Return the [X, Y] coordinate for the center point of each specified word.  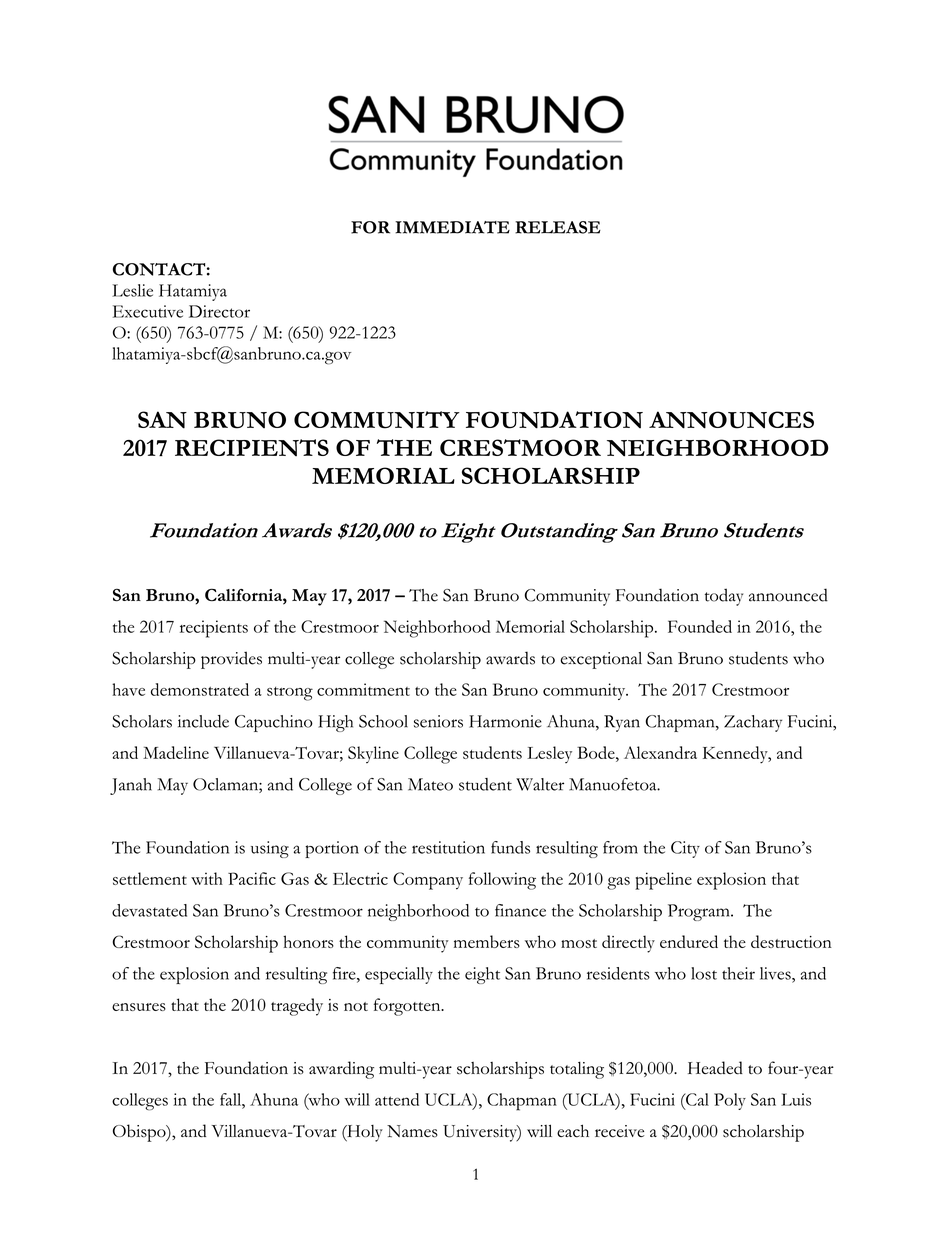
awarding [341, 1070]
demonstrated [200, 689]
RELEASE [558, 227]
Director [219, 311]
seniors [438, 721]
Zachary [753, 723]
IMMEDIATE [452, 227]
